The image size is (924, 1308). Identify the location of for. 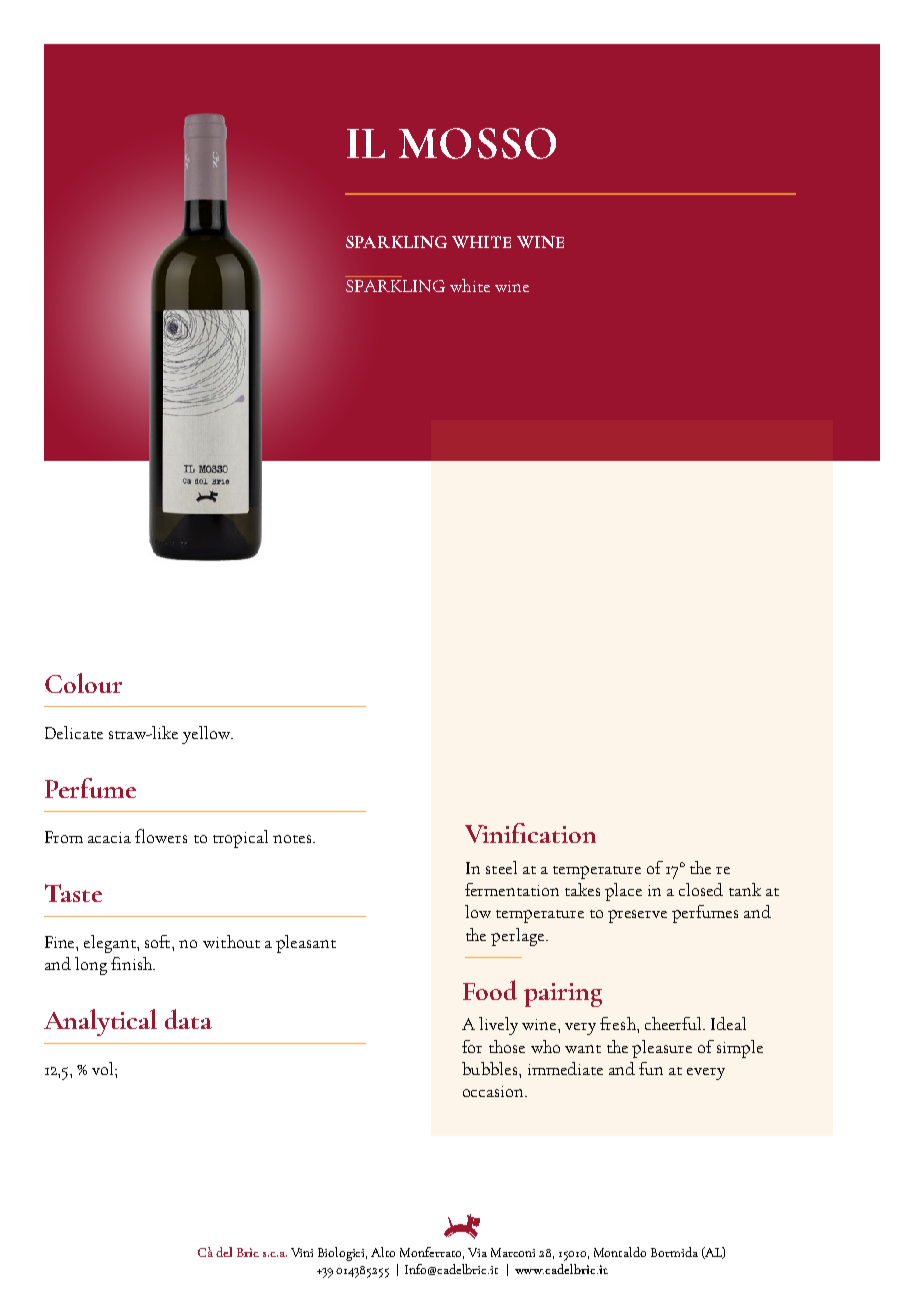
(472, 1046).
